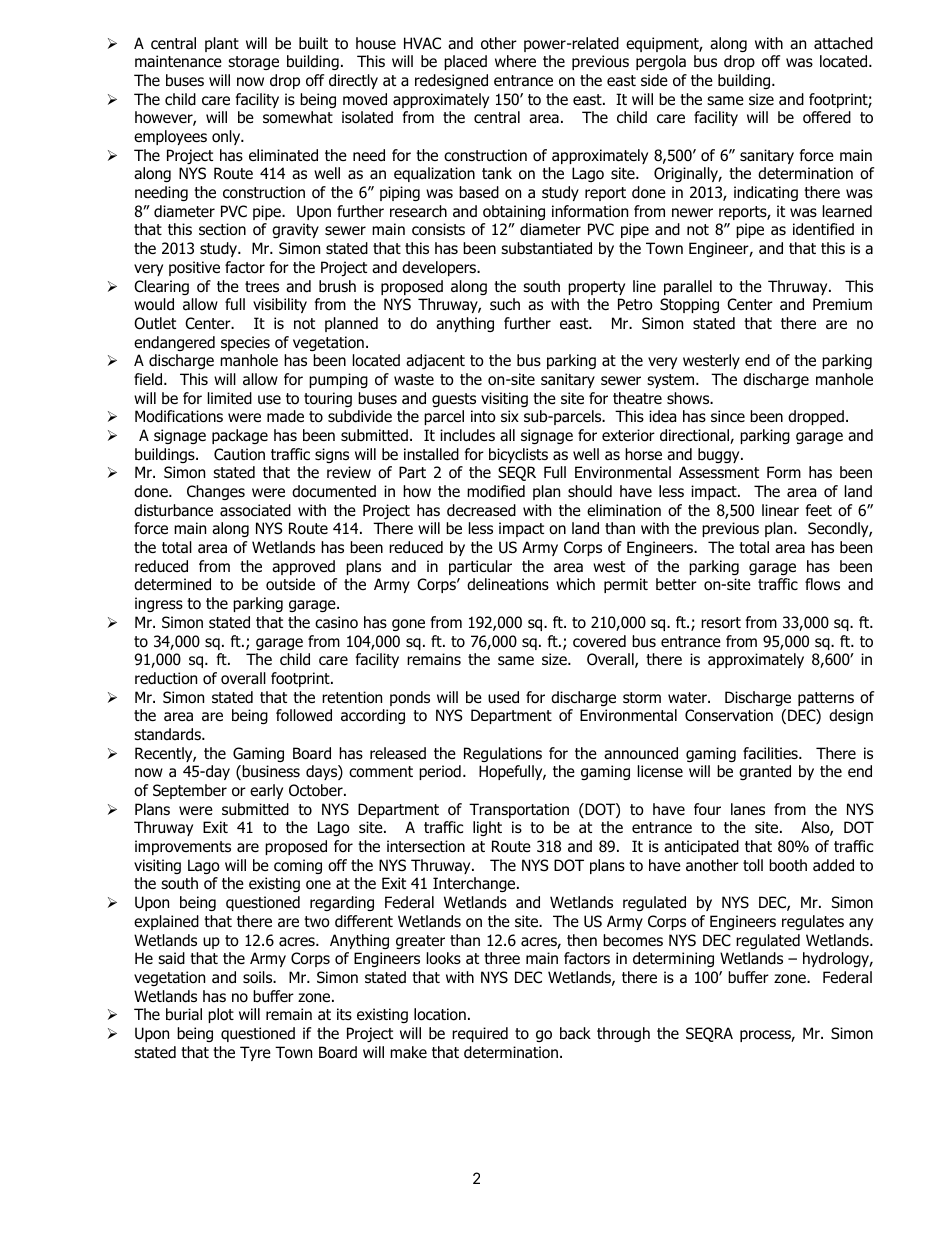  Describe the element at coordinates (515, 61) in the page. I see `where` at that location.
